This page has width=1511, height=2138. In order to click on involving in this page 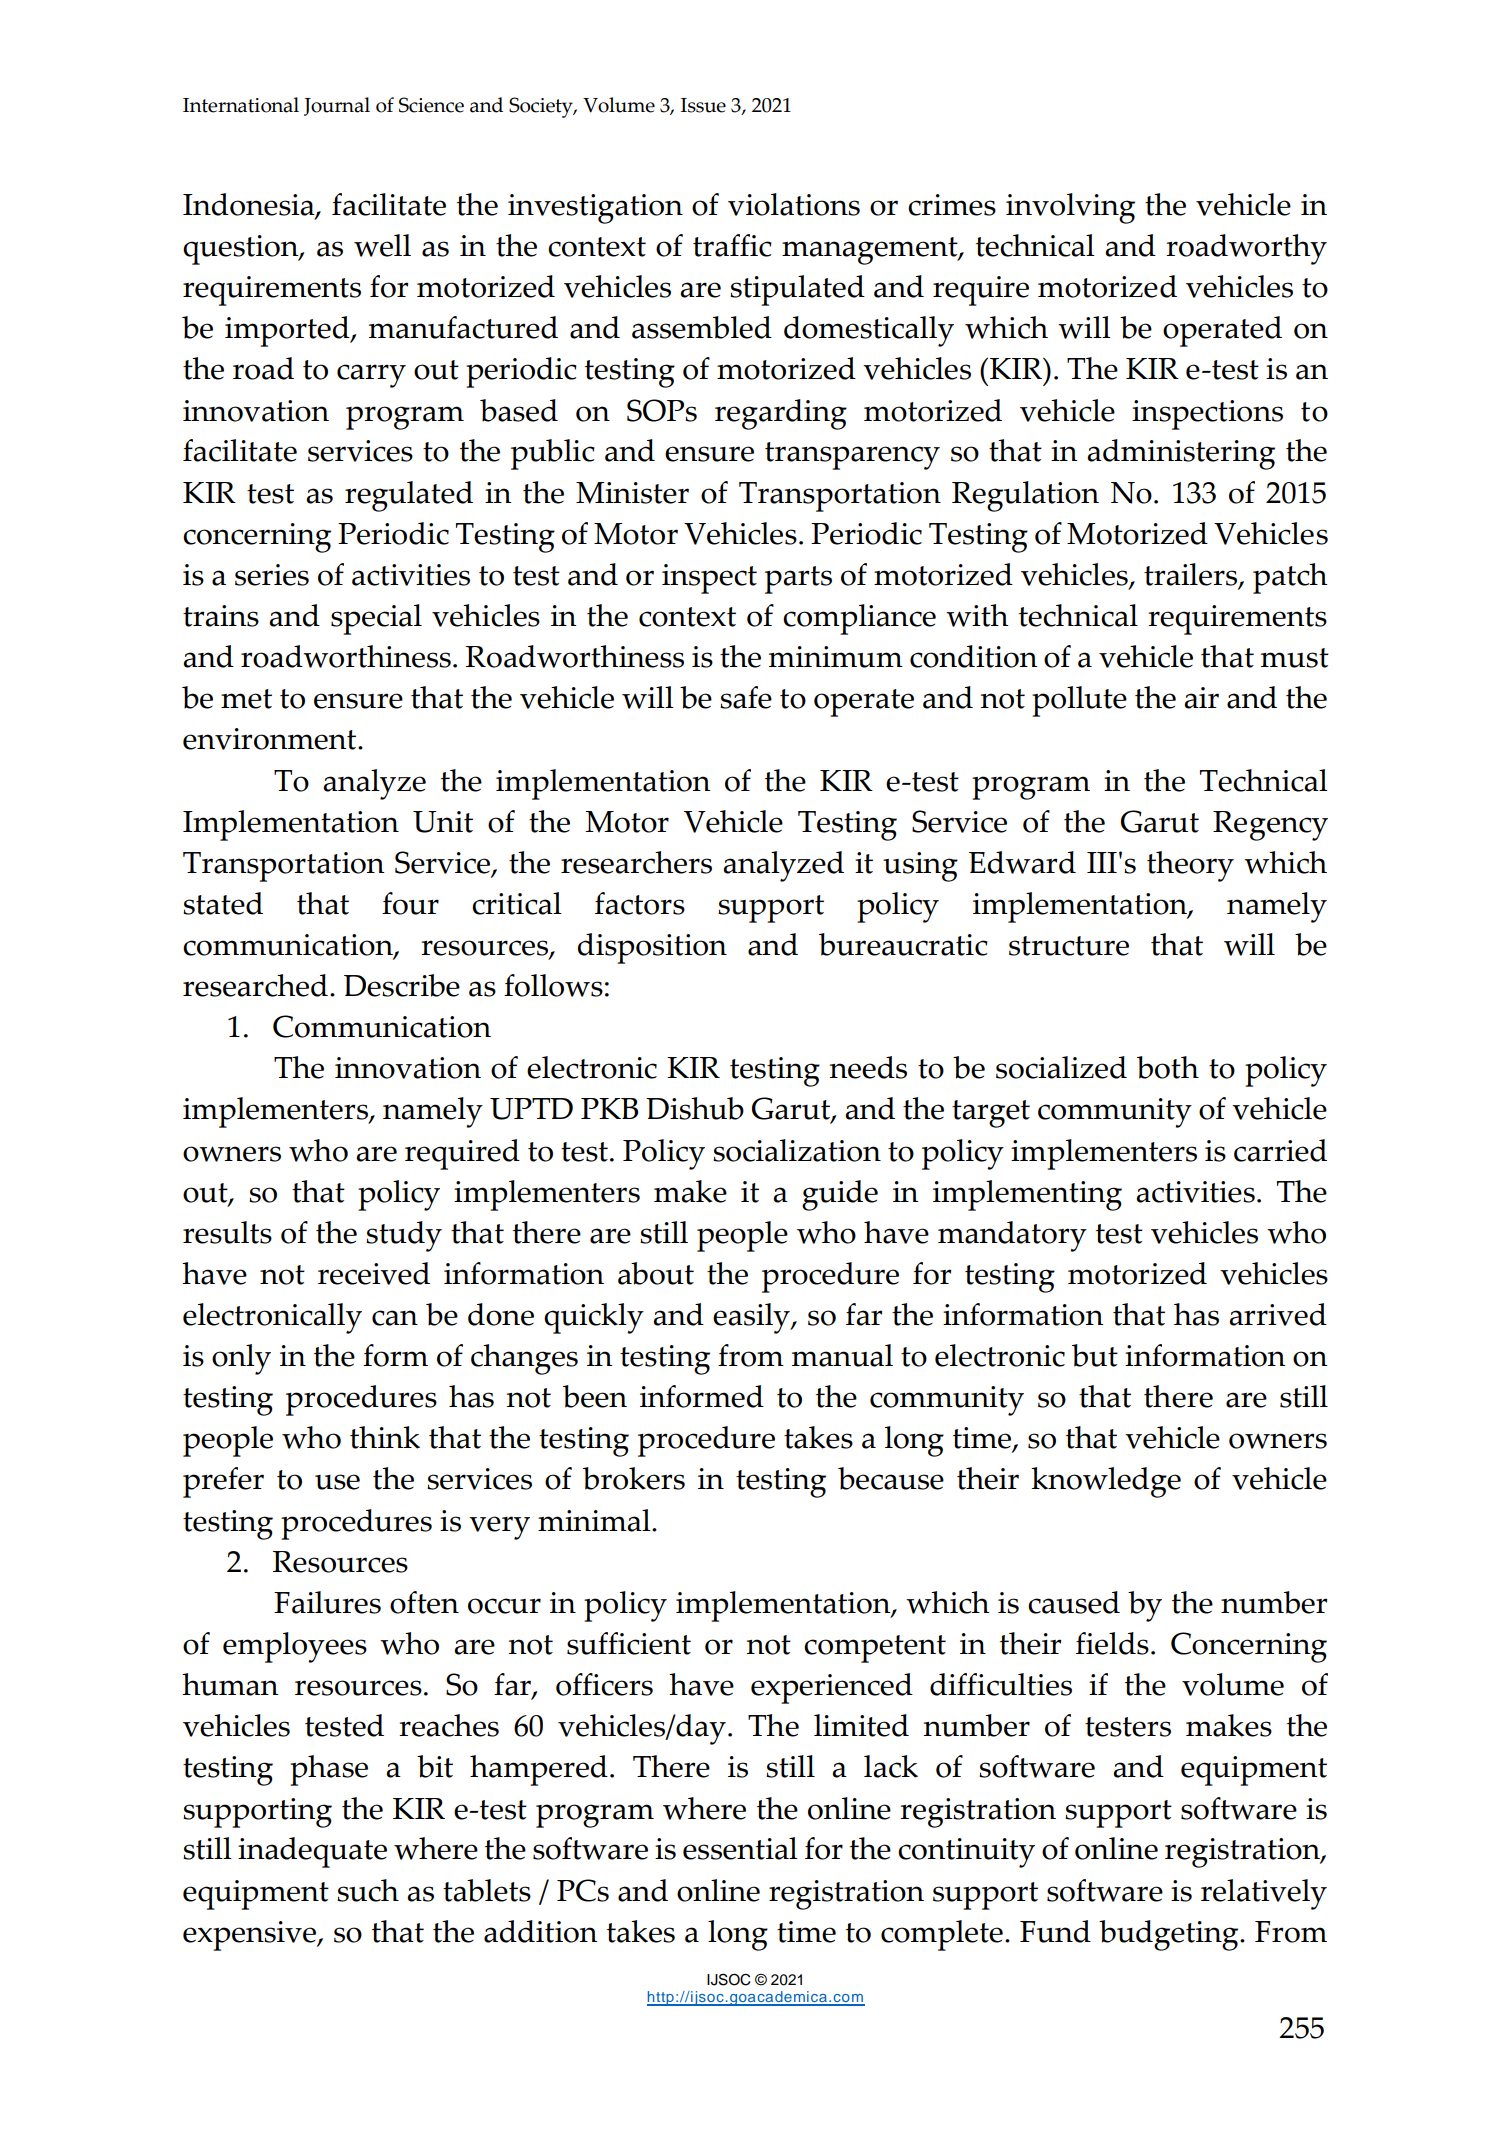, I will do `click(1070, 208)`.
